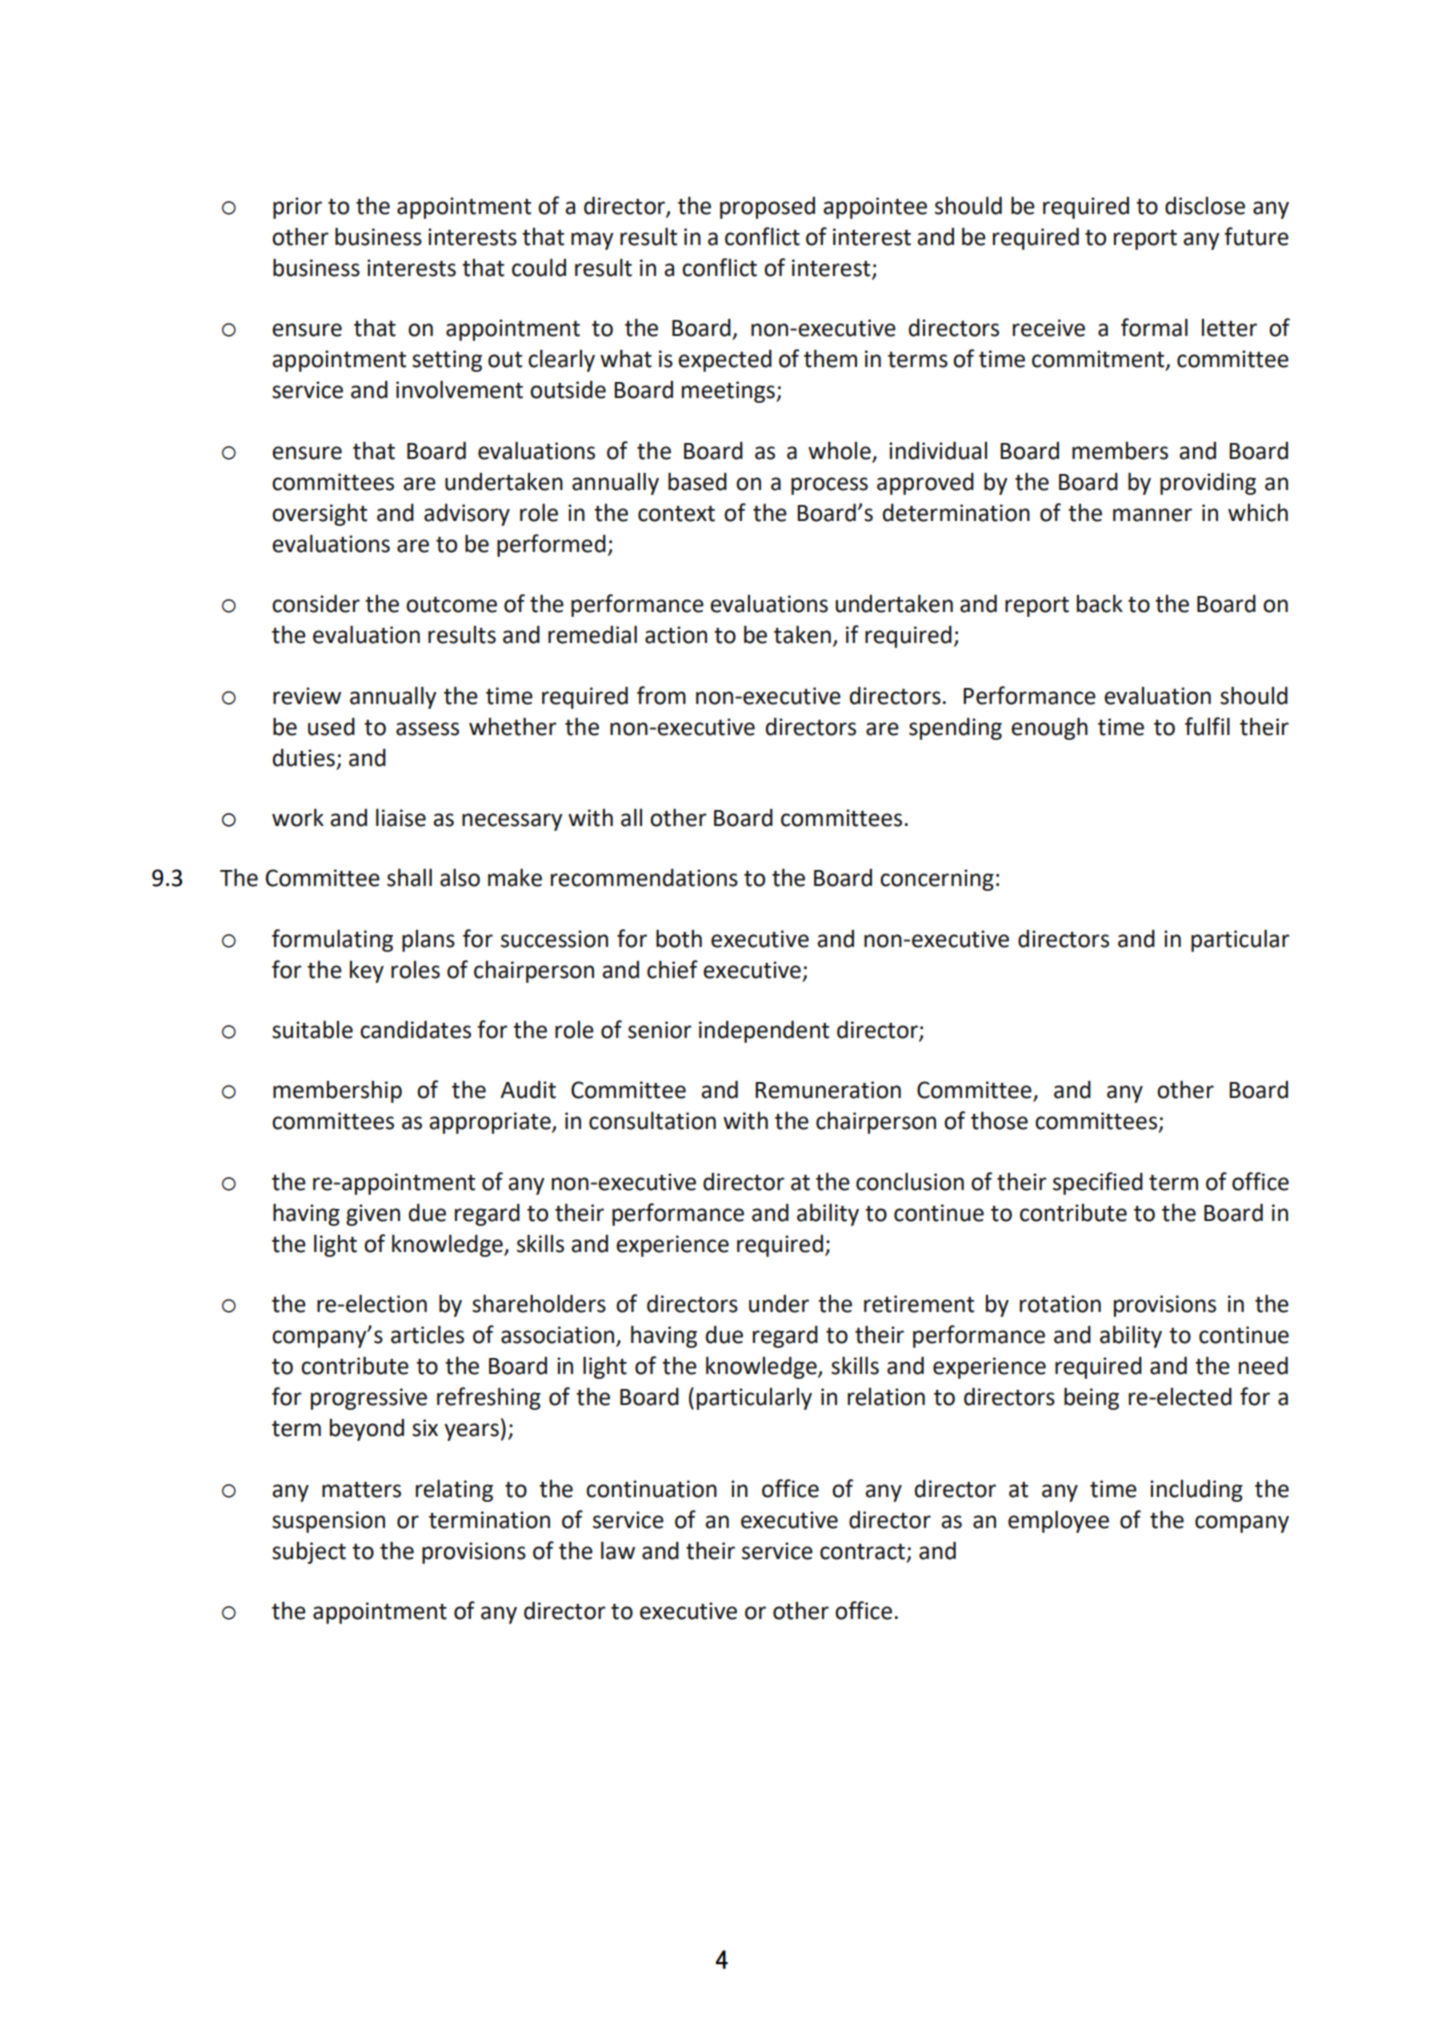  I want to click on concerning, so click(937, 880).
